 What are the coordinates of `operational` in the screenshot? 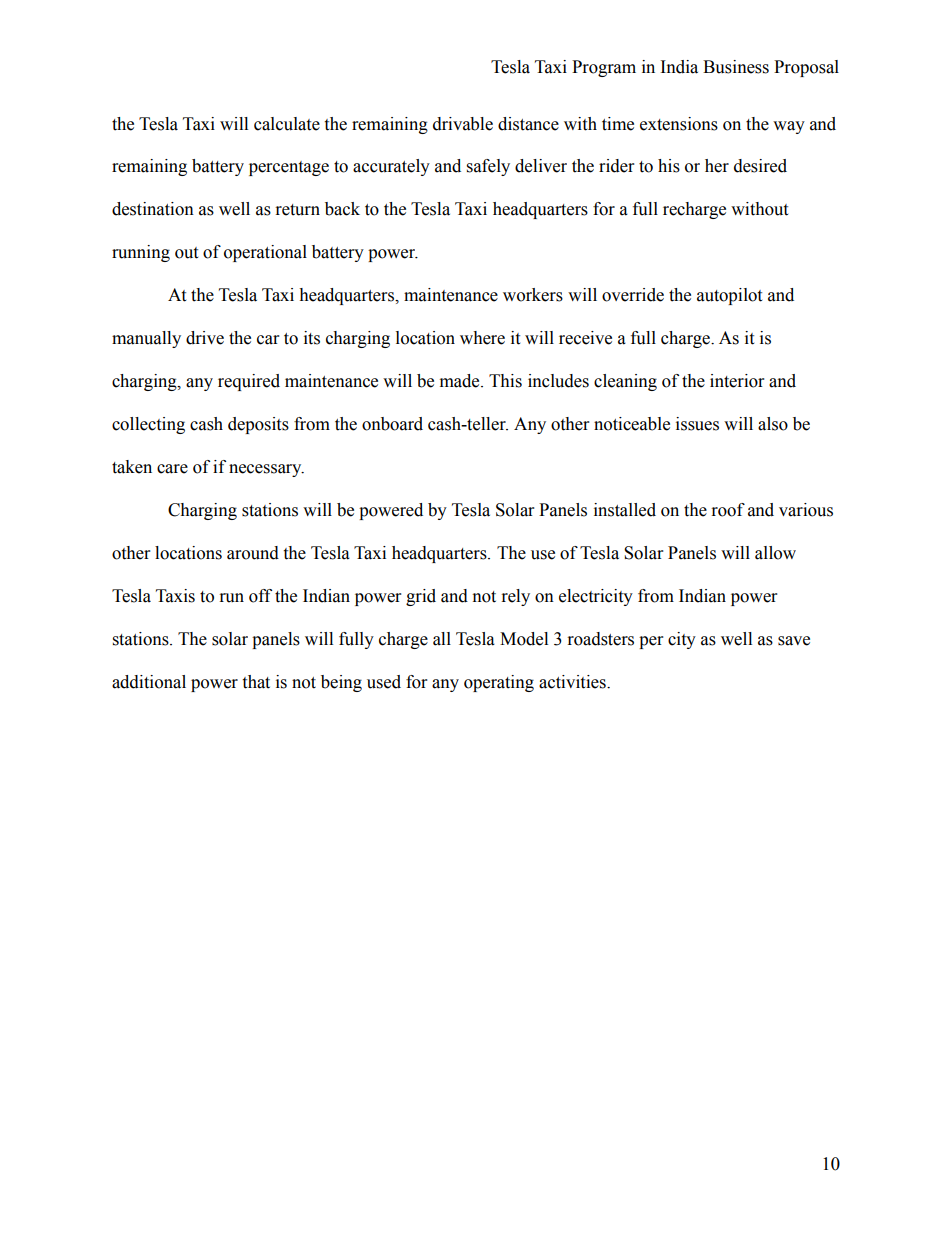 It's located at (265, 253).
